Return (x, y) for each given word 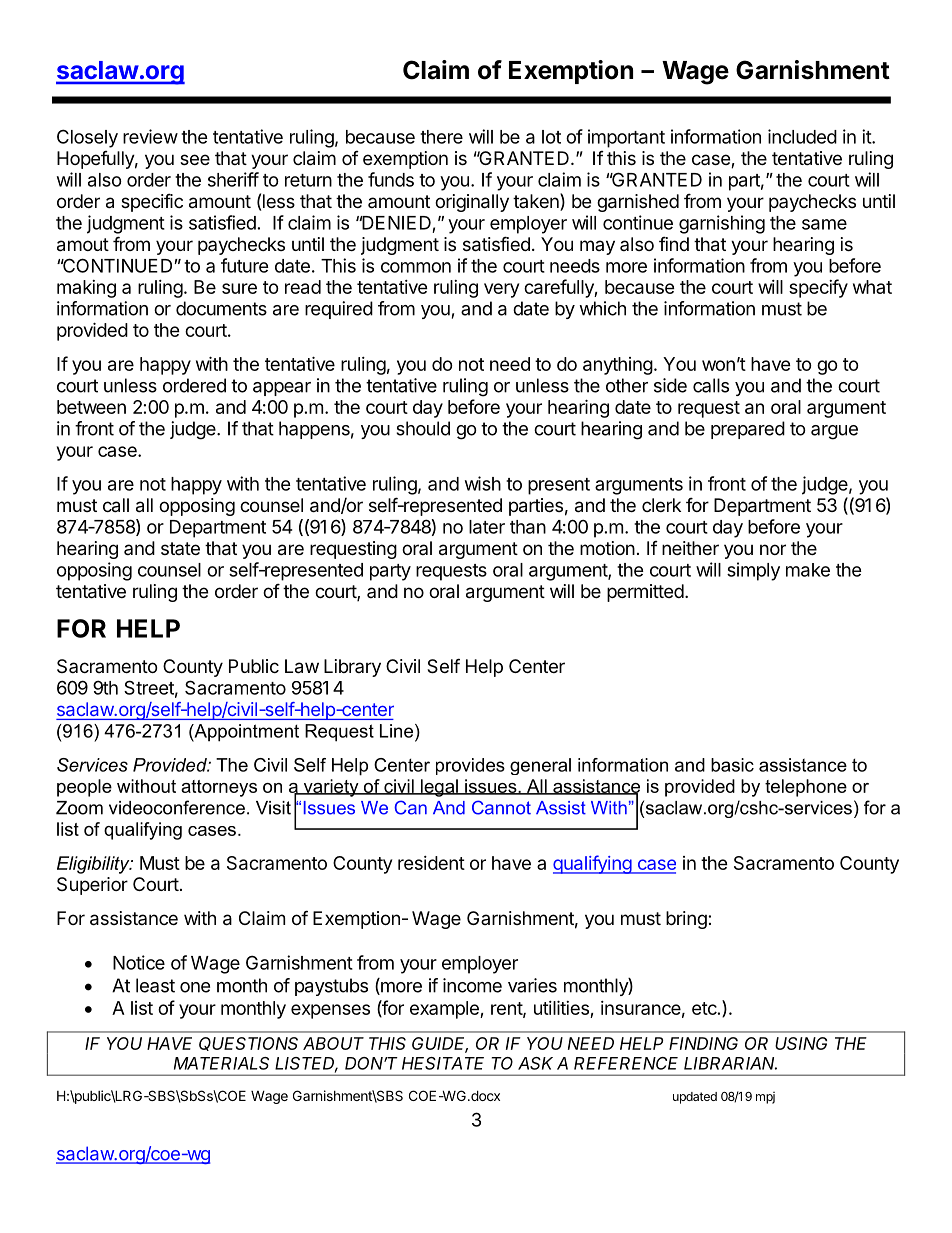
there (441, 137)
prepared (748, 430)
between (91, 407)
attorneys (219, 788)
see (195, 159)
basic (732, 765)
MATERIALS (221, 1063)
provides (470, 766)
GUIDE (440, 1045)
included (802, 136)
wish (483, 483)
